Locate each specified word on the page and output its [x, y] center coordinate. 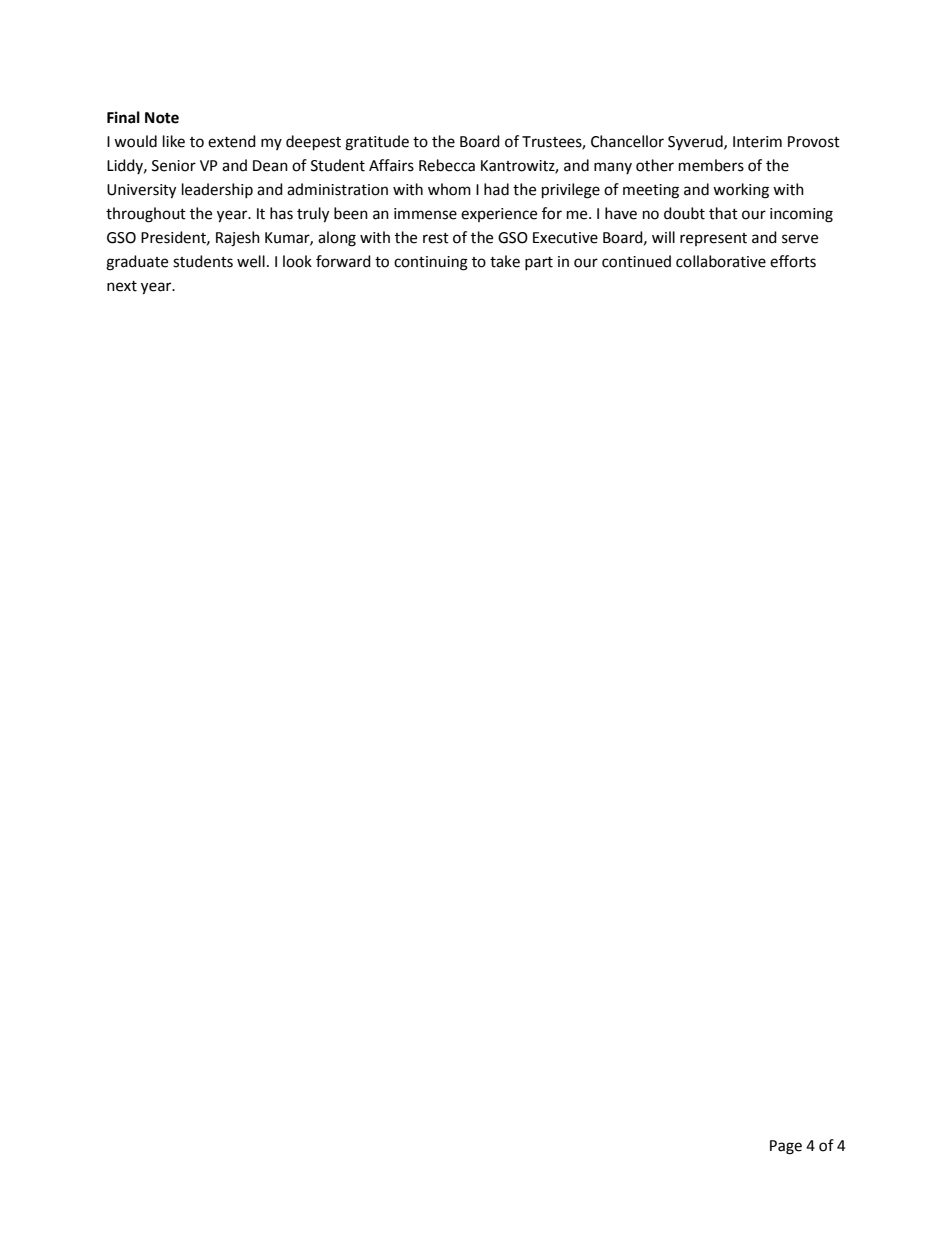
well [251, 261]
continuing [431, 263]
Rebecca [447, 165]
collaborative [721, 261]
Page [786, 1147]
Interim [757, 142]
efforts [793, 261]
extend [232, 141]
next [122, 286]
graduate [137, 263]
